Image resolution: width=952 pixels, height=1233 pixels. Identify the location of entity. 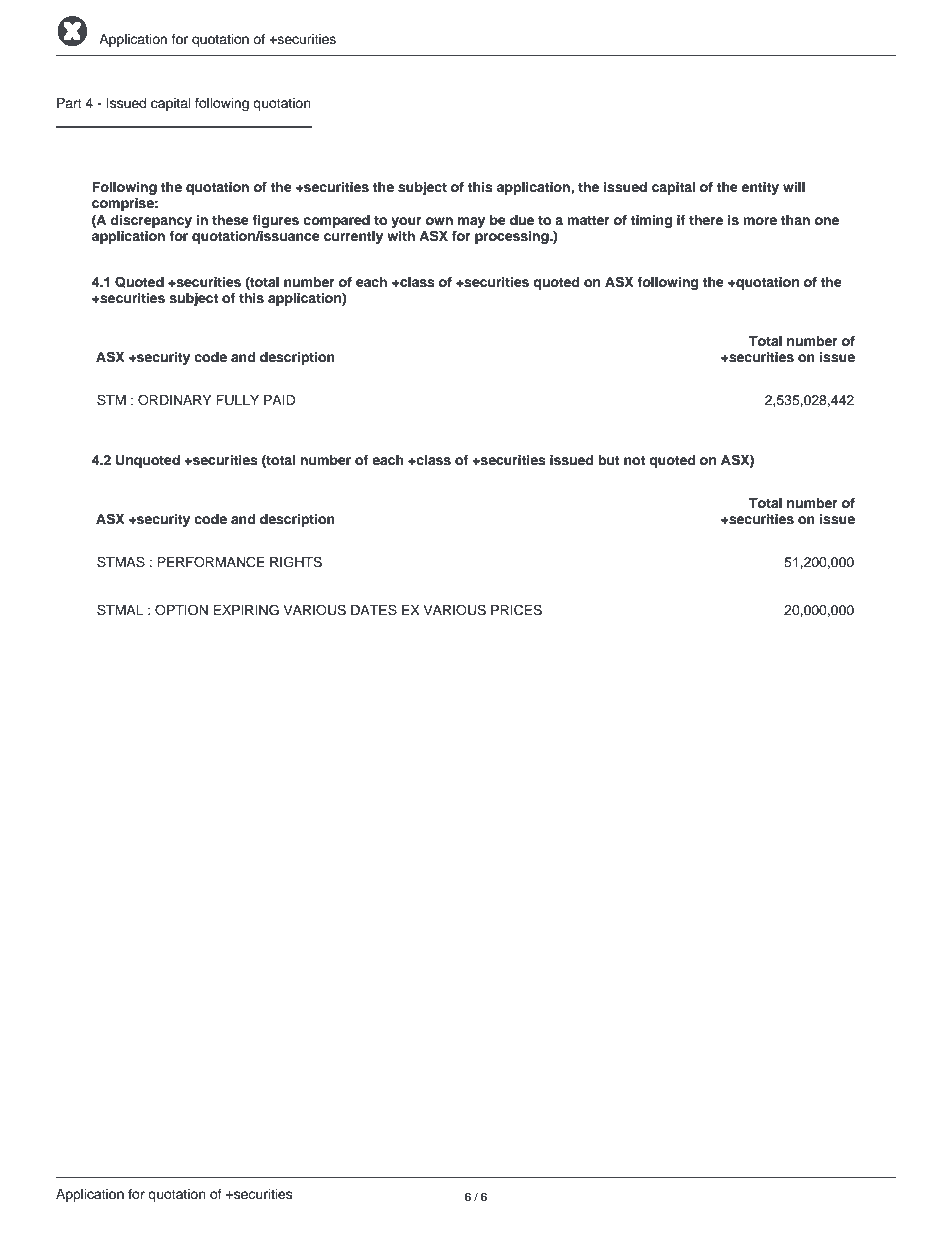
(760, 188).
